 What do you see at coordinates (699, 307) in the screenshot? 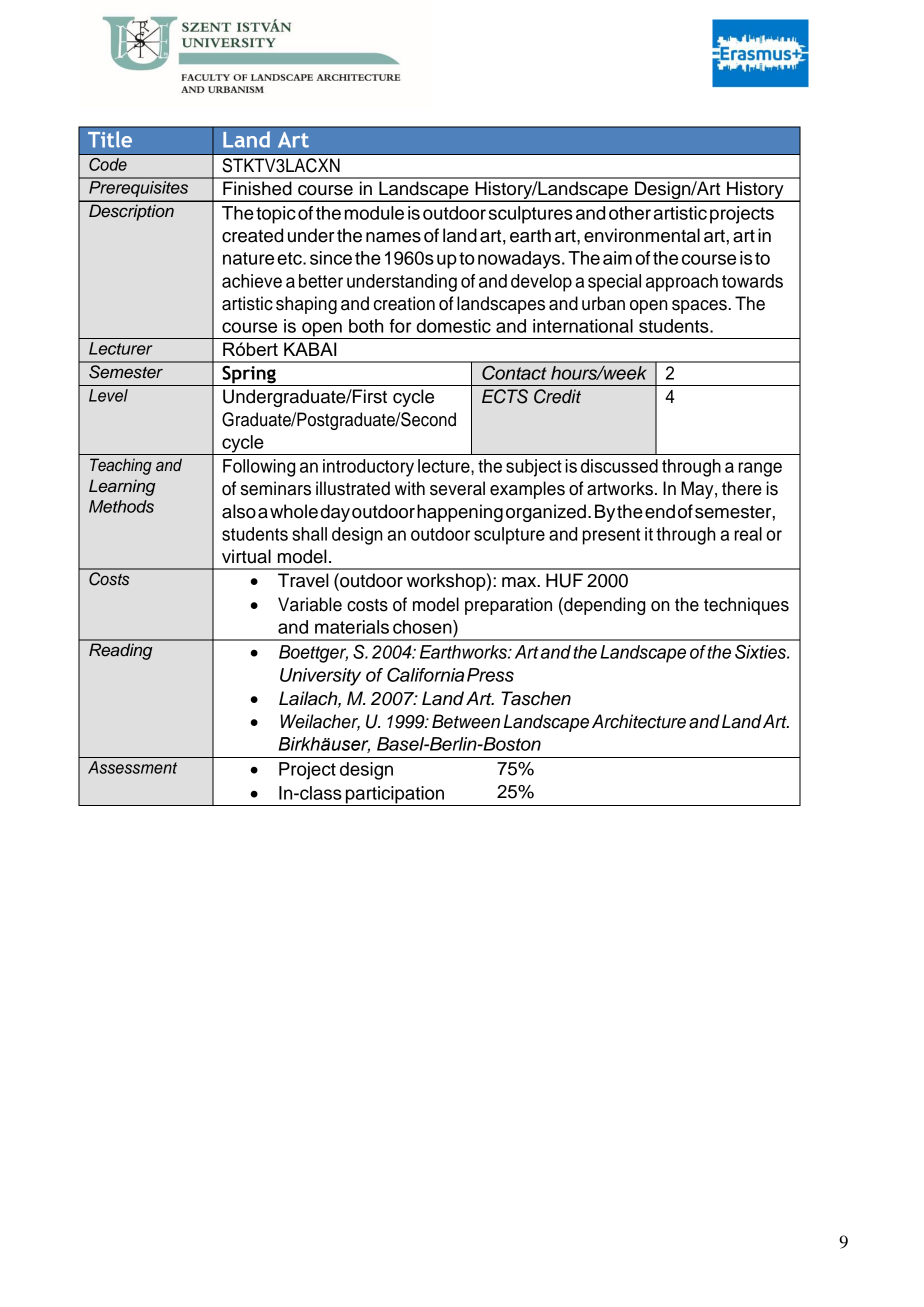
I see `spaces` at bounding box center [699, 307].
